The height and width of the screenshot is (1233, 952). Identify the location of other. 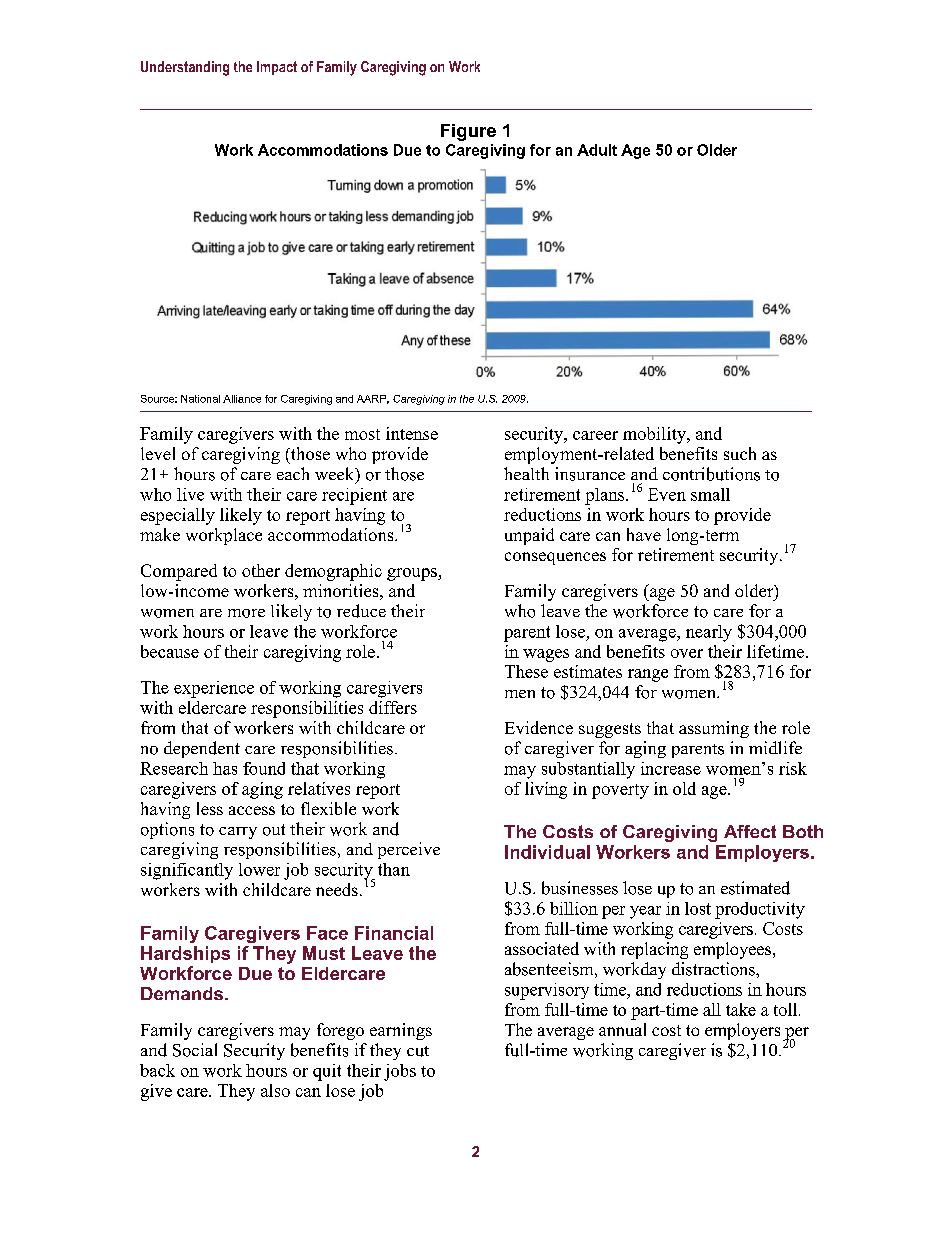
(261, 570).
